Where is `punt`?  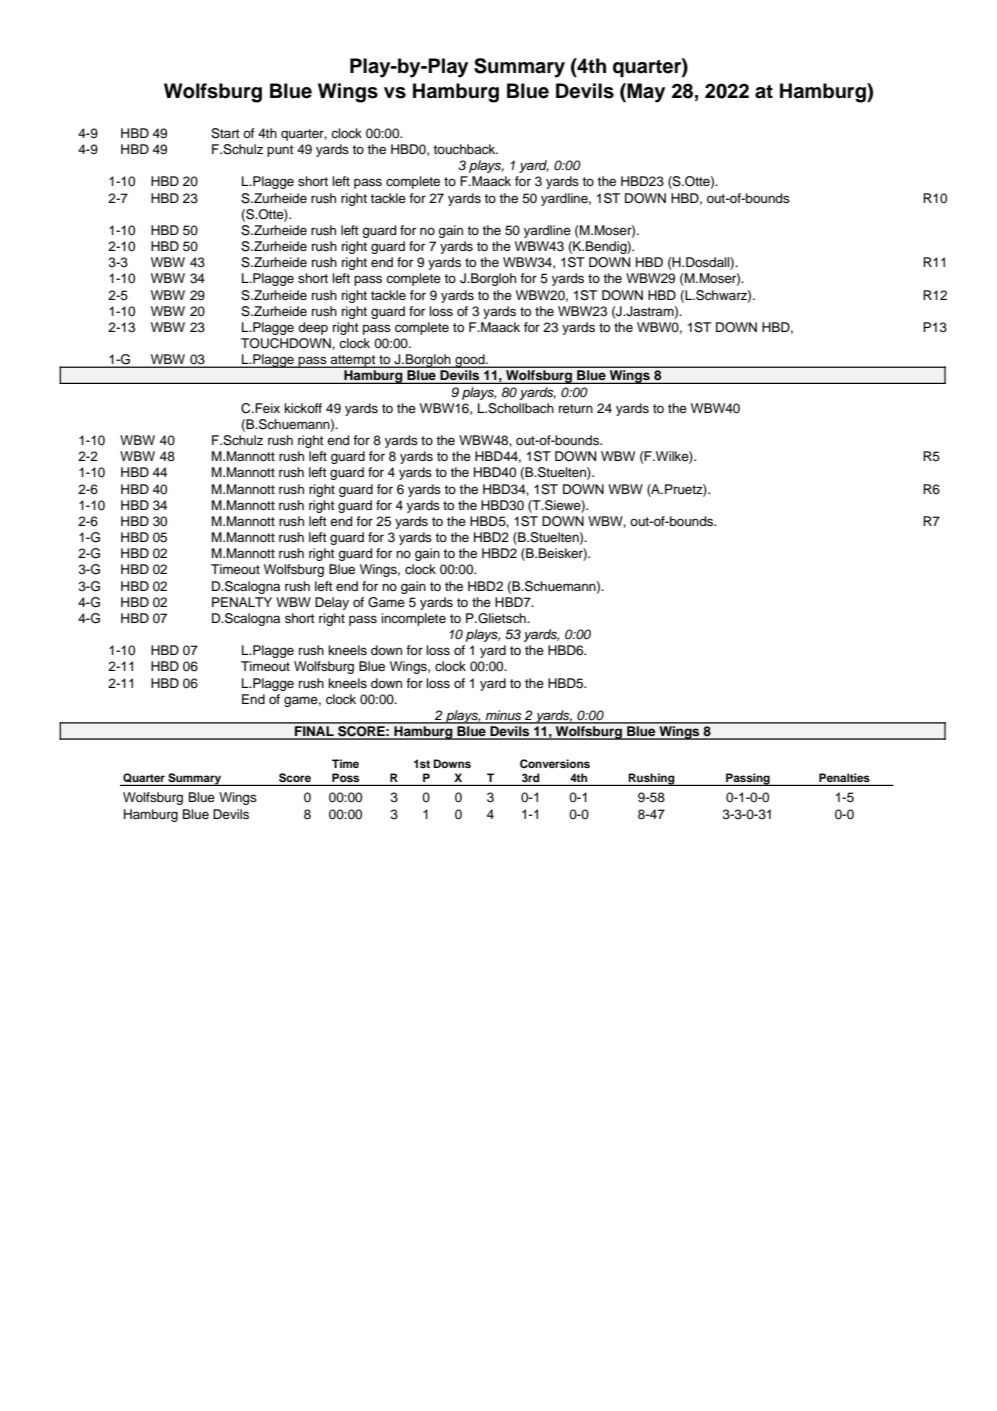 punt is located at coordinates (280, 151).
